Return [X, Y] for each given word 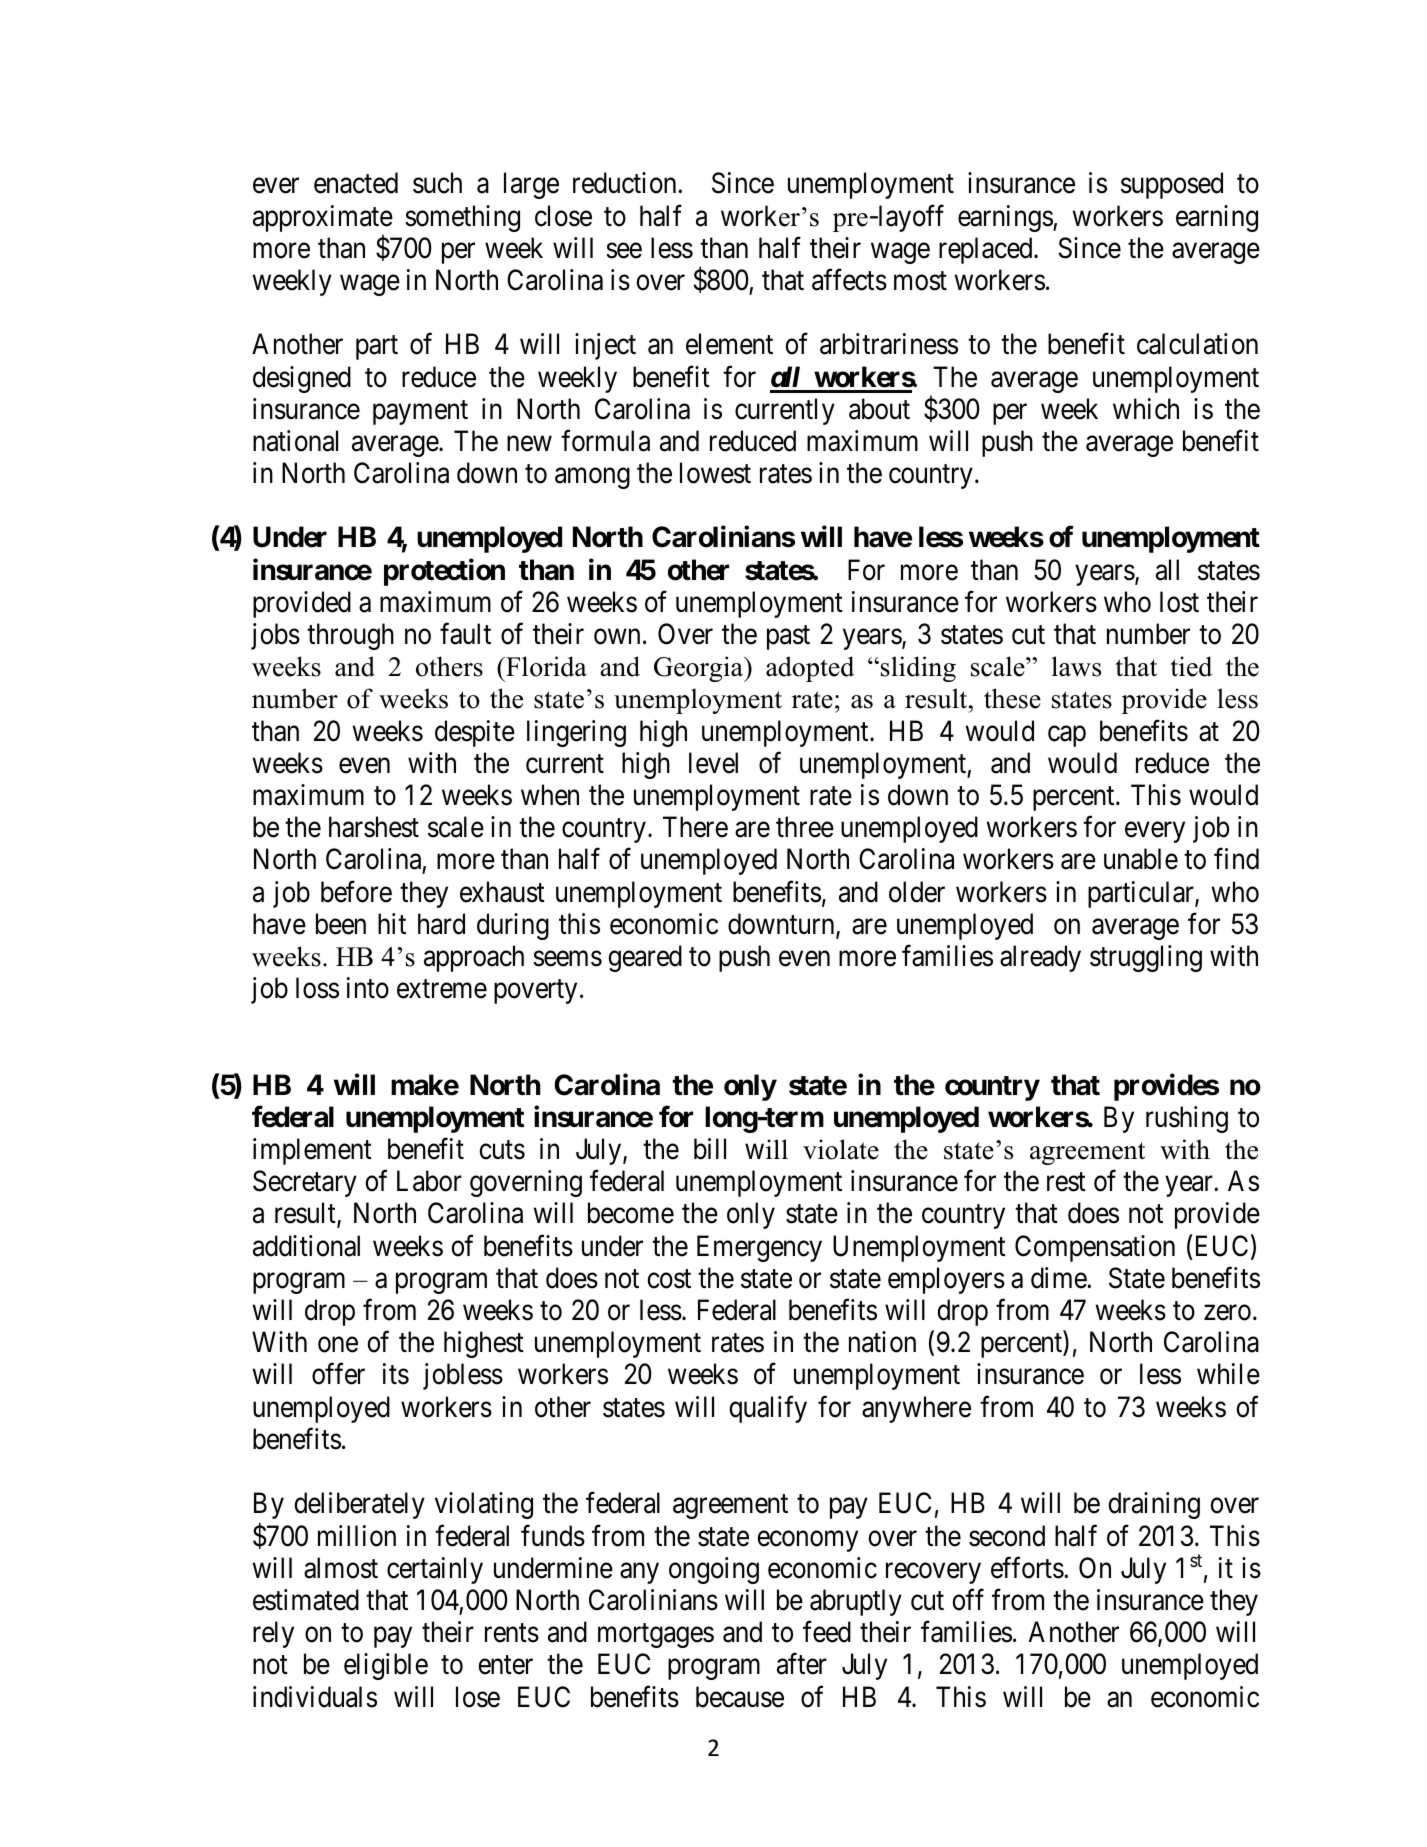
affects [849, 280]
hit [392, 923]
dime [1059, 1278]
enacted [356, 183]
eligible [386, 1666]
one [338, 1345]
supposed [1172, 185]
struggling [1146, 958]
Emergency [759, 1248]
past [788, 638]
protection [444, 572]
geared [645, 958]
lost [1179, 602]
